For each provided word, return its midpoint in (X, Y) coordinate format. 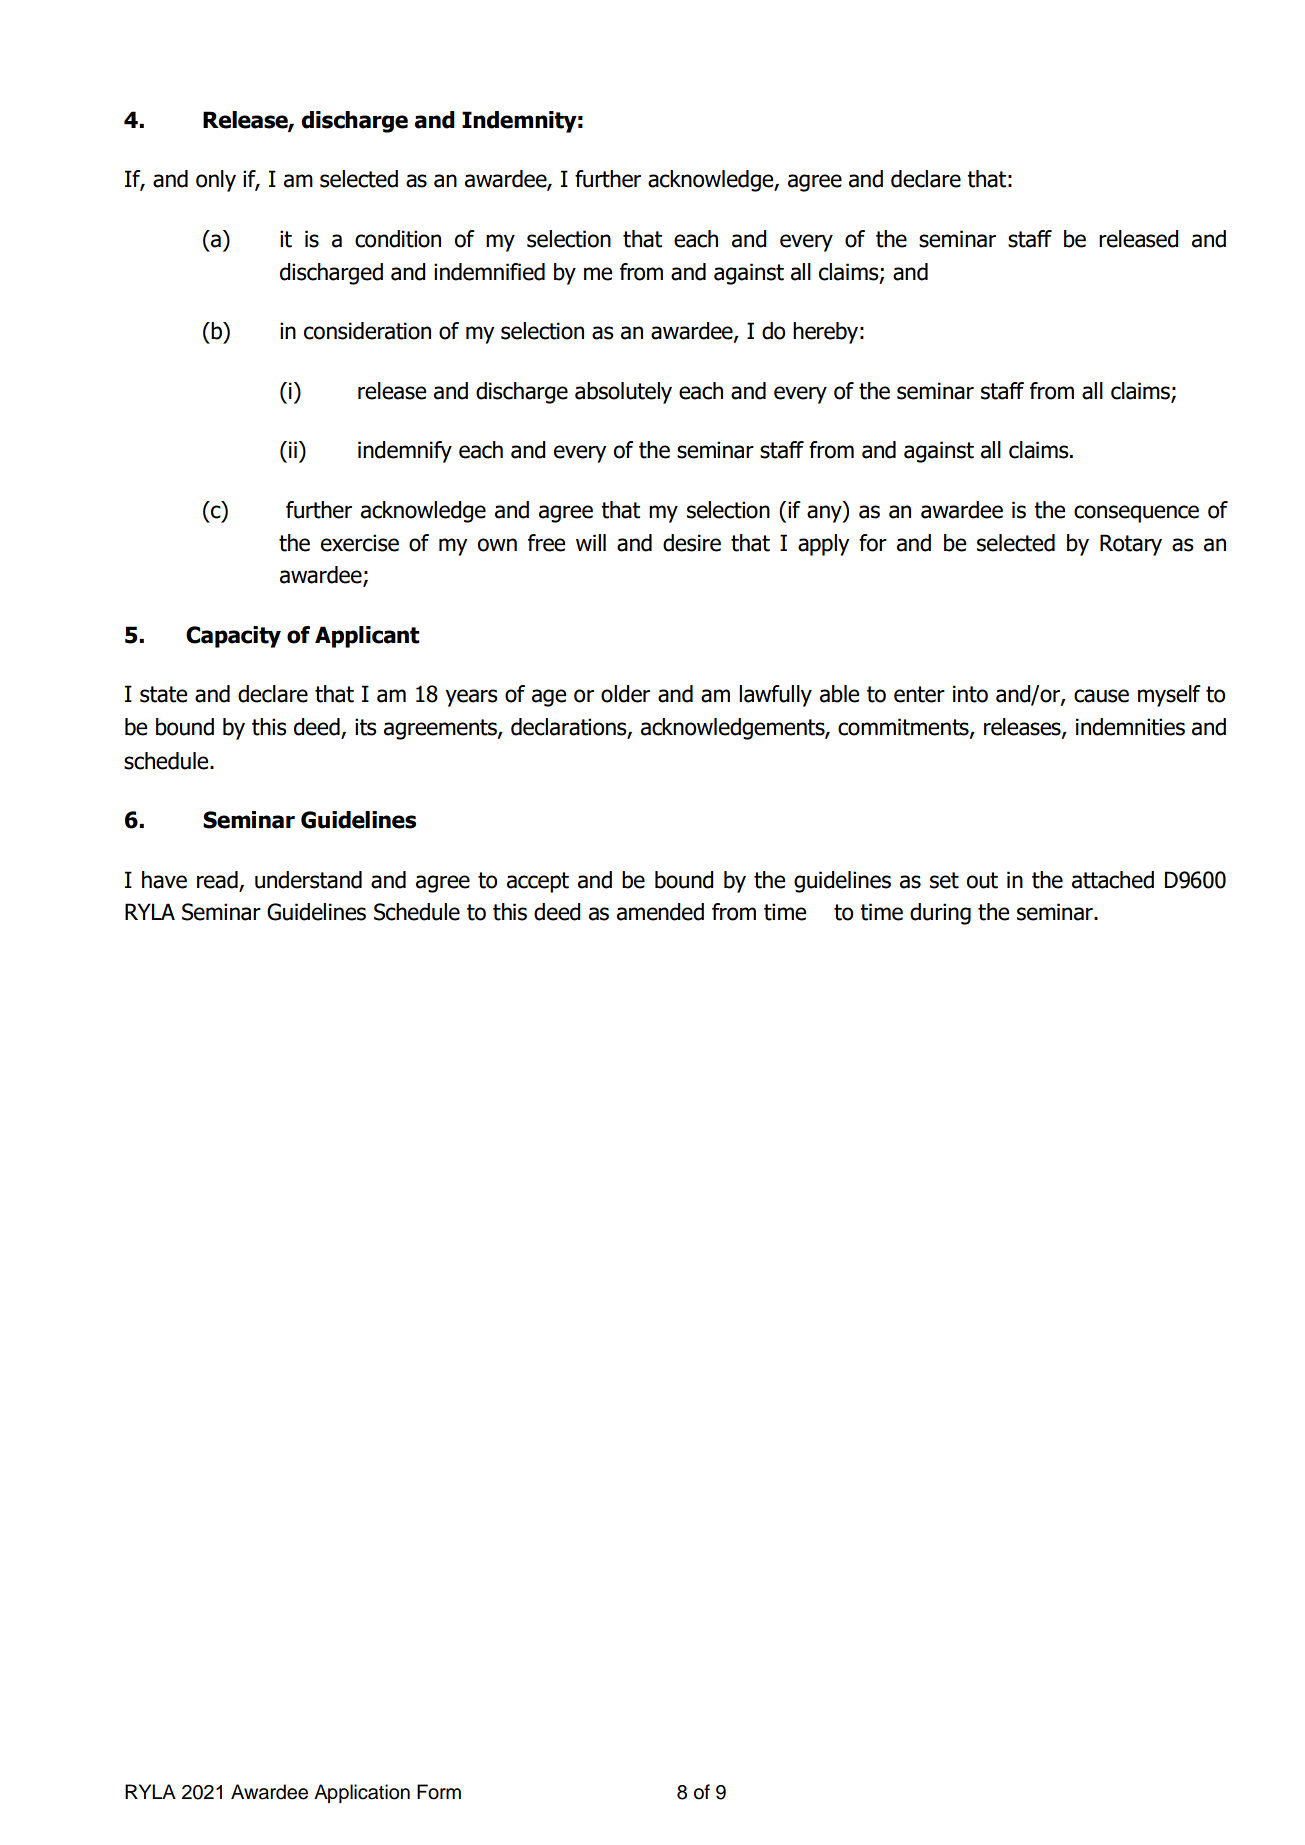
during (940, 914)
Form (439, 1792)
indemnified (489, 272)
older (625, 694)
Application (362, 1793)
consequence (1136, 514)
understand (308, 880)
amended (660, 912)
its (366, 727)
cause (1101, 696)
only (216, 181)
